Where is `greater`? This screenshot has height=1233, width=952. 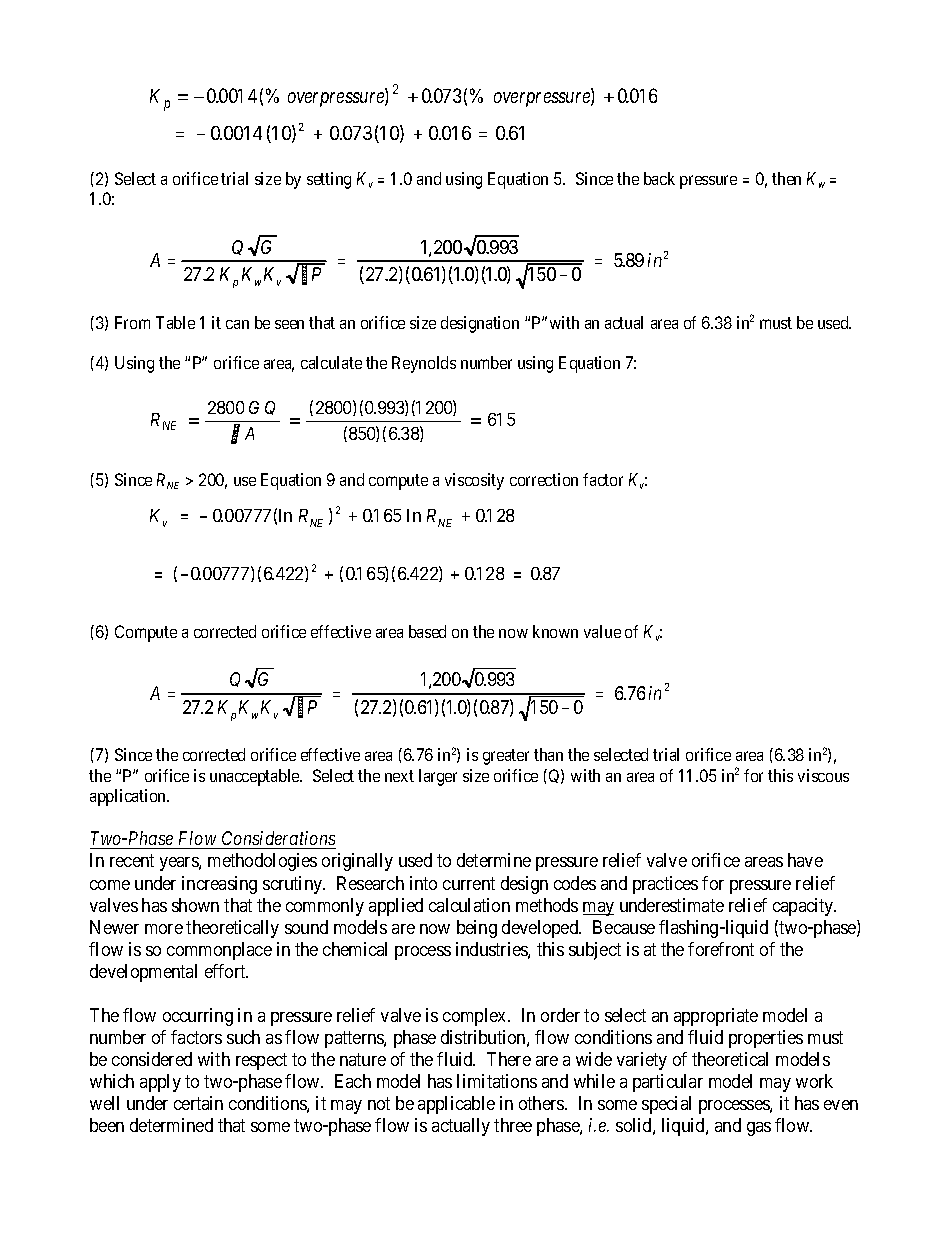
greater is located at coordinates (506, 757).
